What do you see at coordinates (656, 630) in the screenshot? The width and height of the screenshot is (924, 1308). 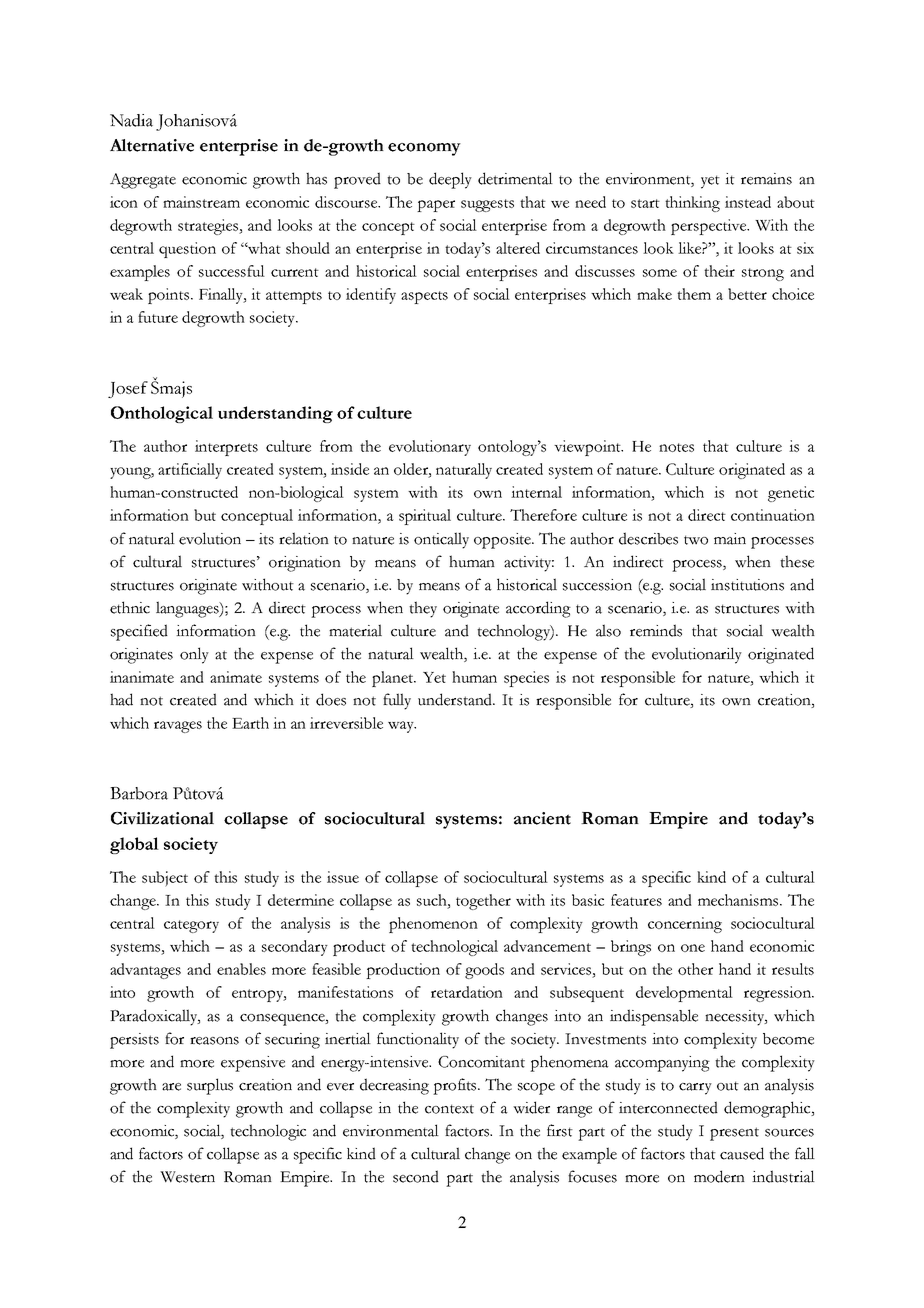 I see `reminds` at bounding box center [656, 630].
